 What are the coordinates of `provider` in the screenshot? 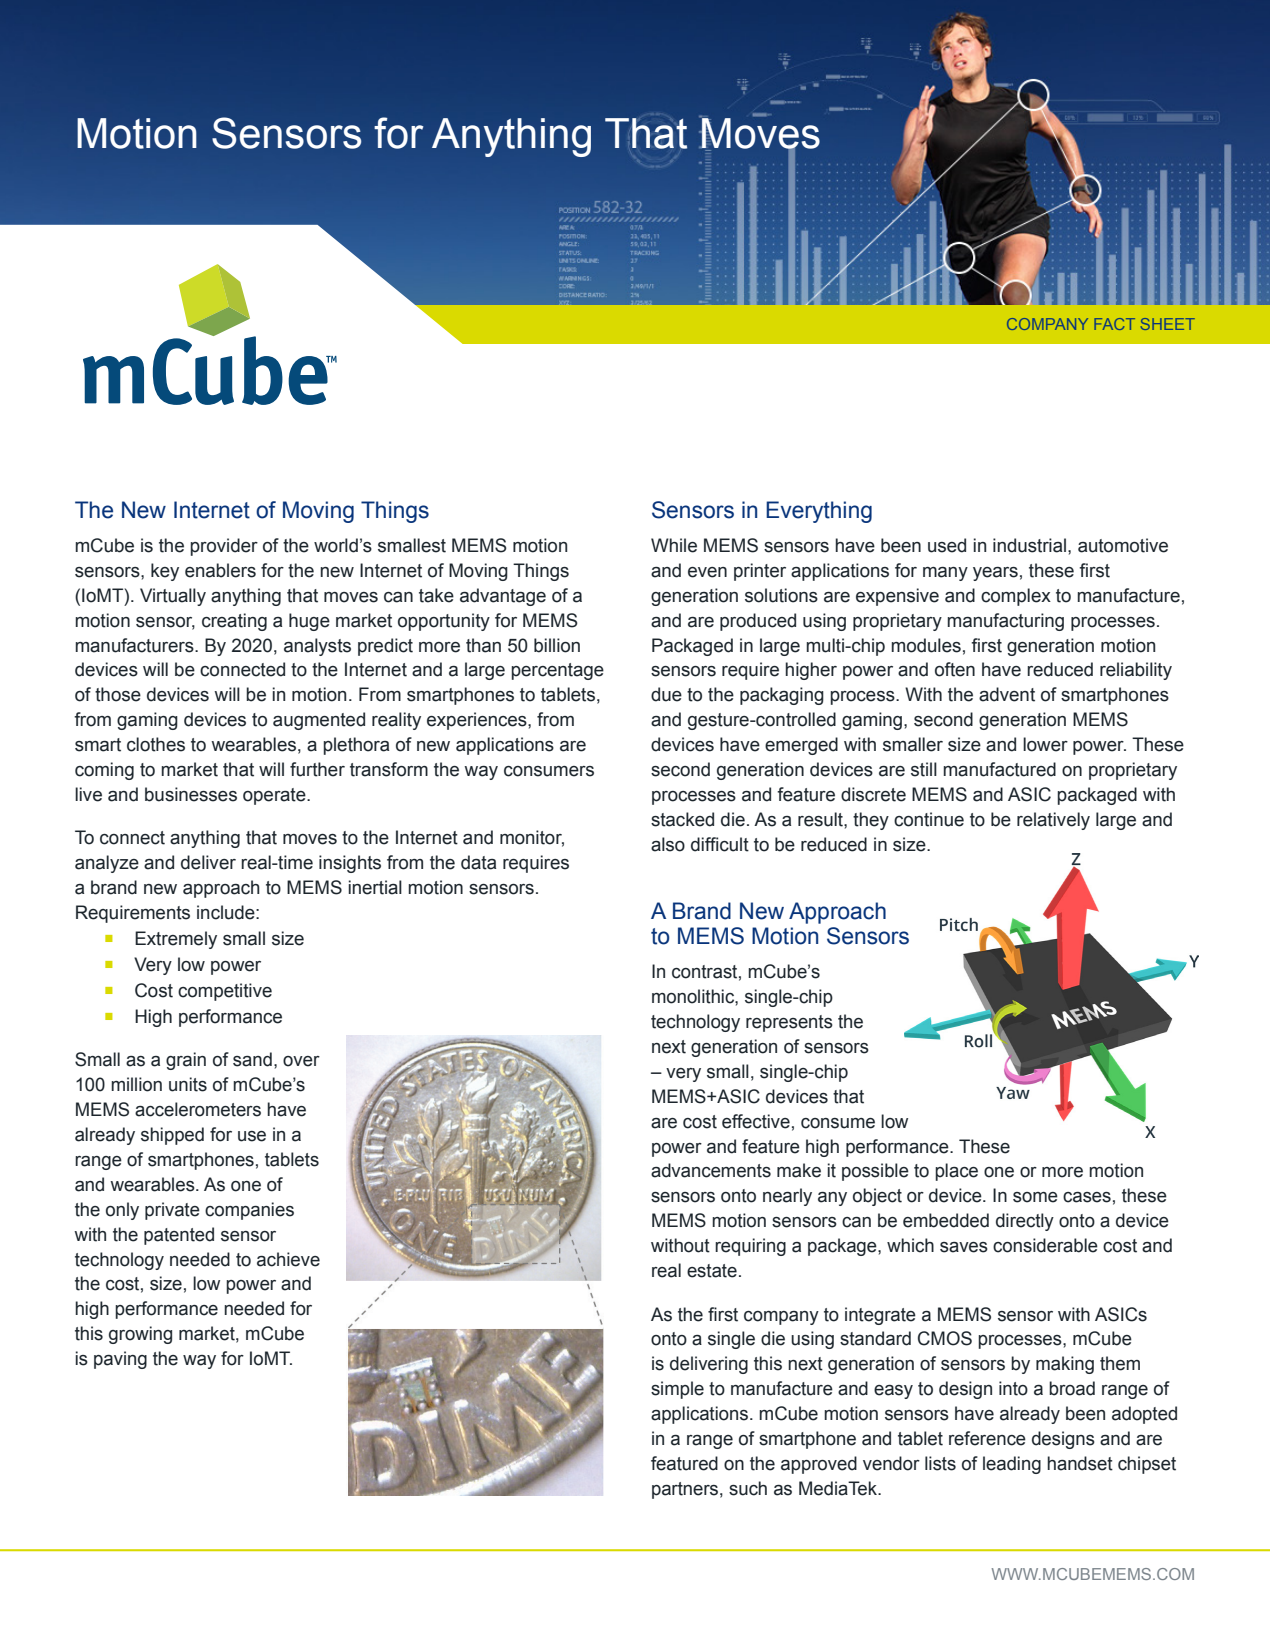 It's located at (224, 547).
